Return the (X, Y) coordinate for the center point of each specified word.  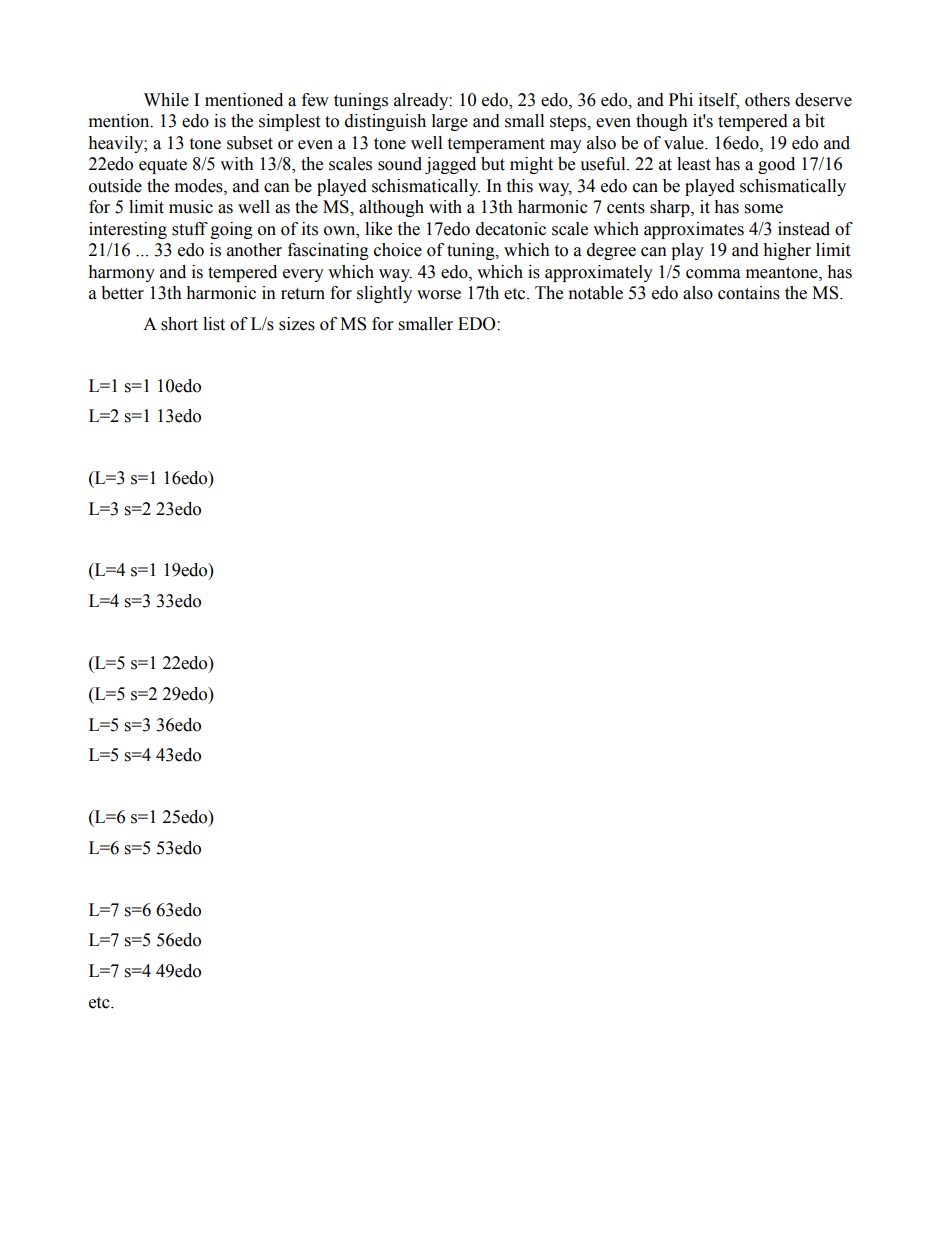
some (764, 209)
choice (398, 250)
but (493, 164)
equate (163, 166)
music (191, 207)
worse (439, 295)
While (166, 100)
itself (719, 100)
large (450, 122)
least (694, 164)
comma (713, 274)
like (378, 229)
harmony (121, 273)
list (214, 324)
